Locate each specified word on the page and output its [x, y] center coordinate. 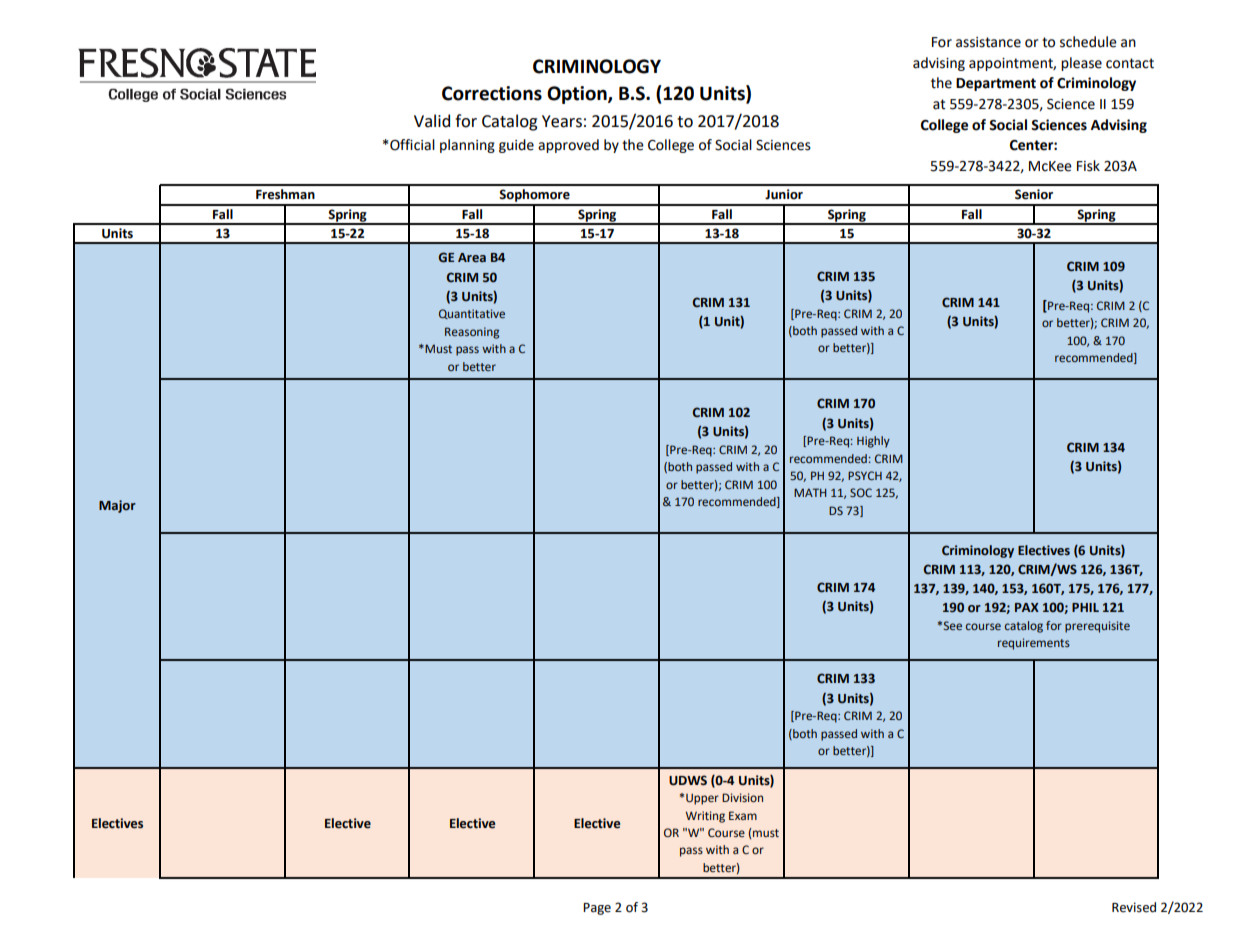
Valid [432, 121]
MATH [810, 492]
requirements [1034, 644]
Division [742, 797]
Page [597, 909]
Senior [1034, 194]
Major [117, 506]
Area [472, 258]
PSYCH [865, 475]
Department [996, 84]
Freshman [285, 194]
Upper [702, 799]
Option [578, 95]
